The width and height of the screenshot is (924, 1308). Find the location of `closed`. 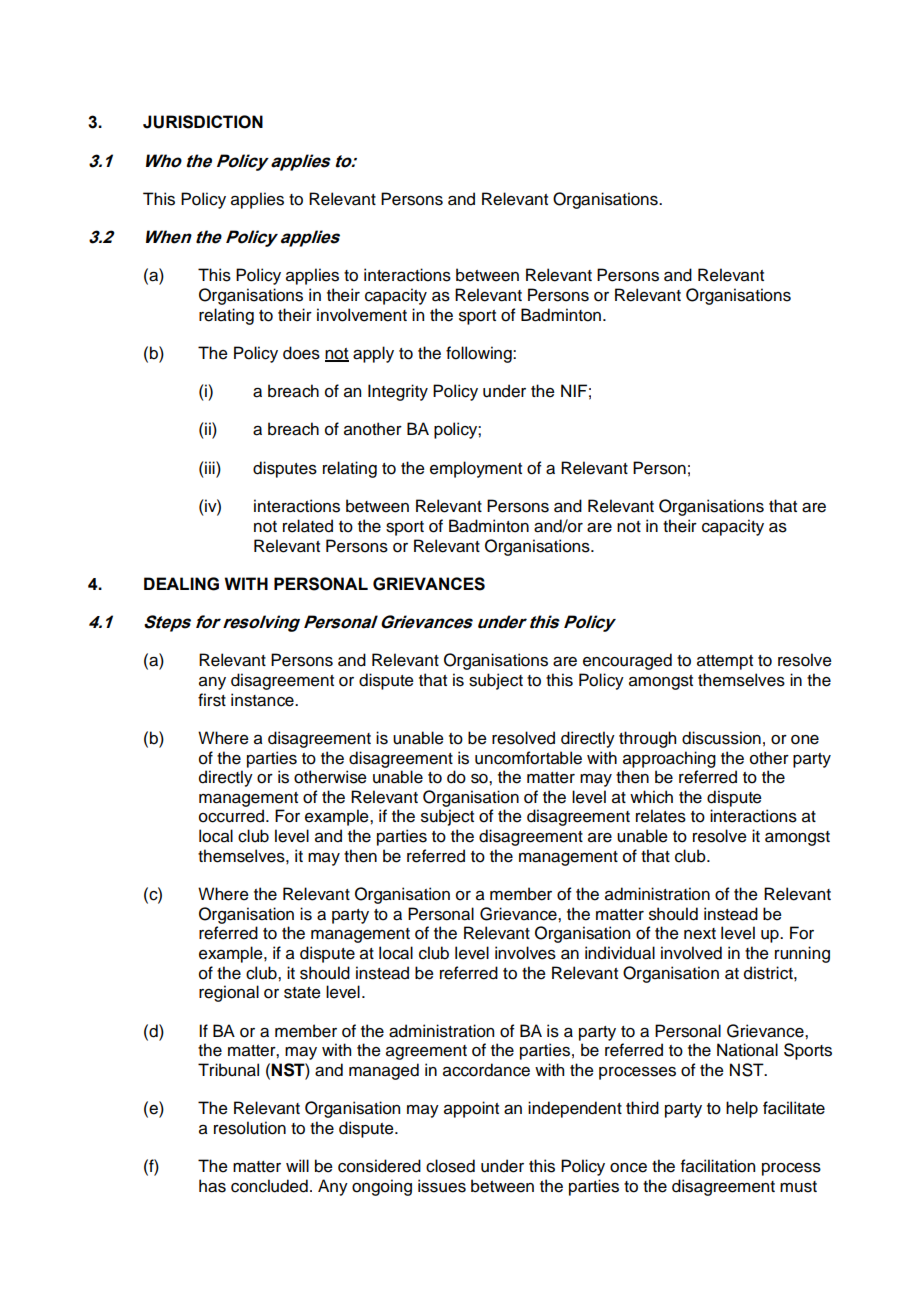

closed is located at coordinates (450, 1166).
